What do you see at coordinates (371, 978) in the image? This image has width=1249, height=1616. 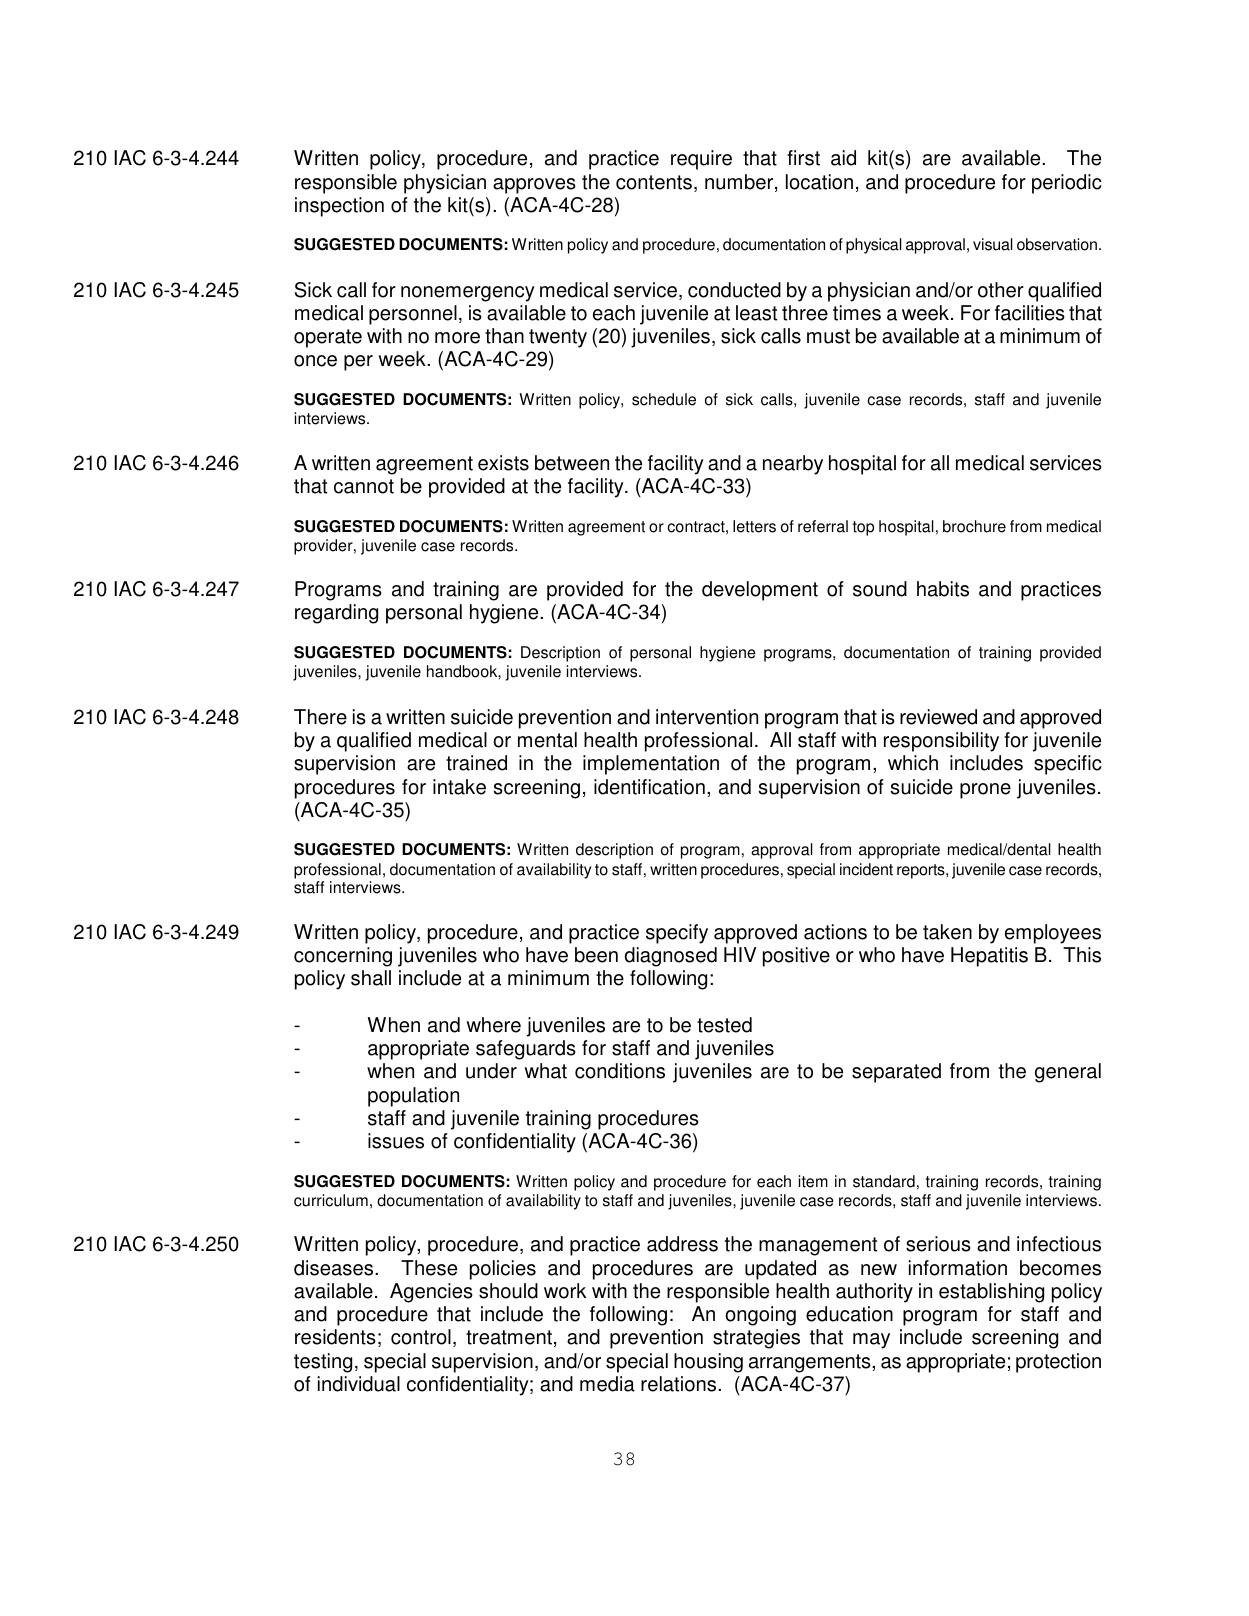 I see `shall` at bounding box center [371, 978].
